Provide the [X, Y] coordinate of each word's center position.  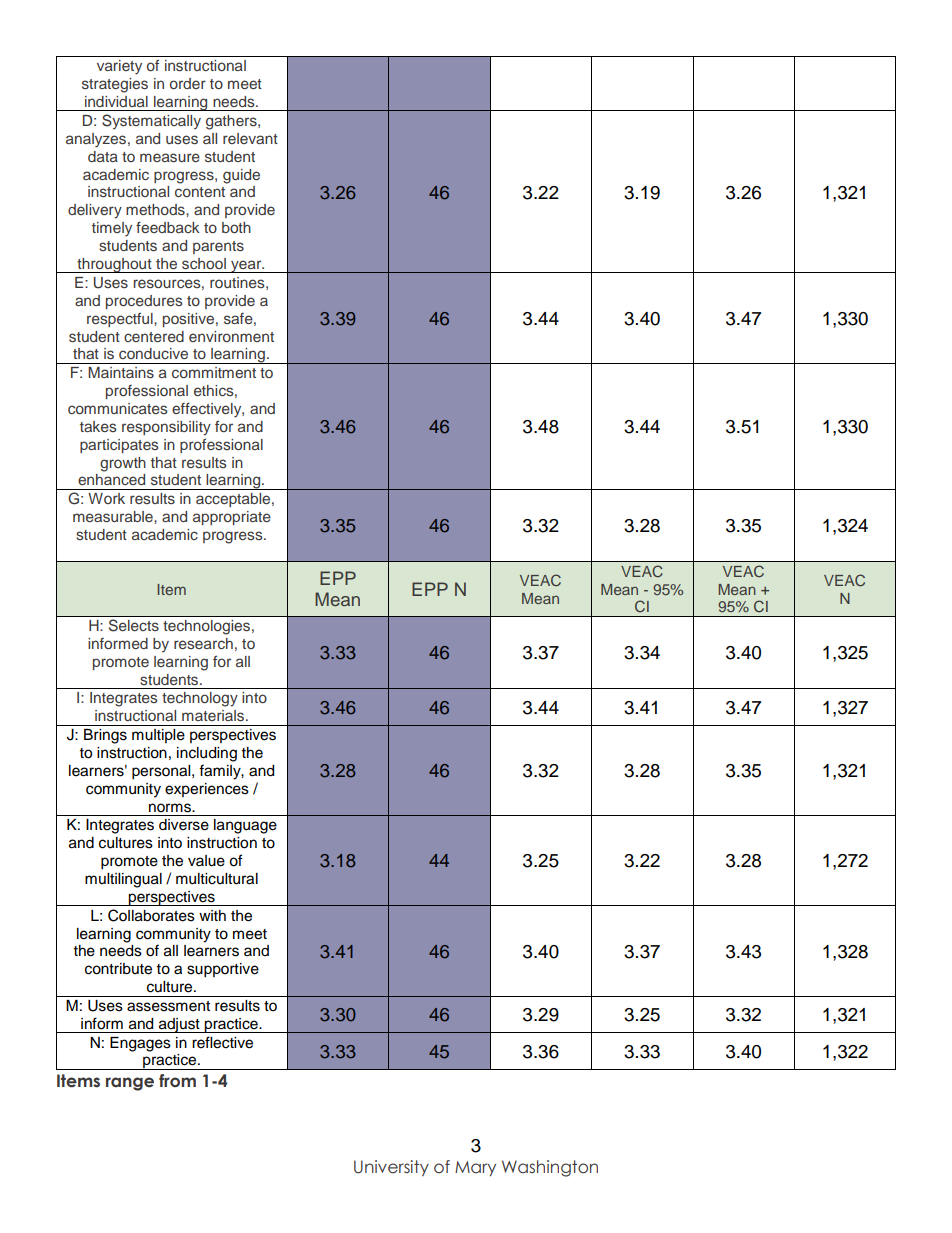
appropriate [232, 518]
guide [241, 176]
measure [170, 157]
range [130, 1084]
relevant [250, 138]
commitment [214, 372]
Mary [475, 1168]
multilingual [123, 880]
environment [231, 336]
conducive [153, 353]
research [203, 643]
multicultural [217, 879]
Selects [134, 625]
